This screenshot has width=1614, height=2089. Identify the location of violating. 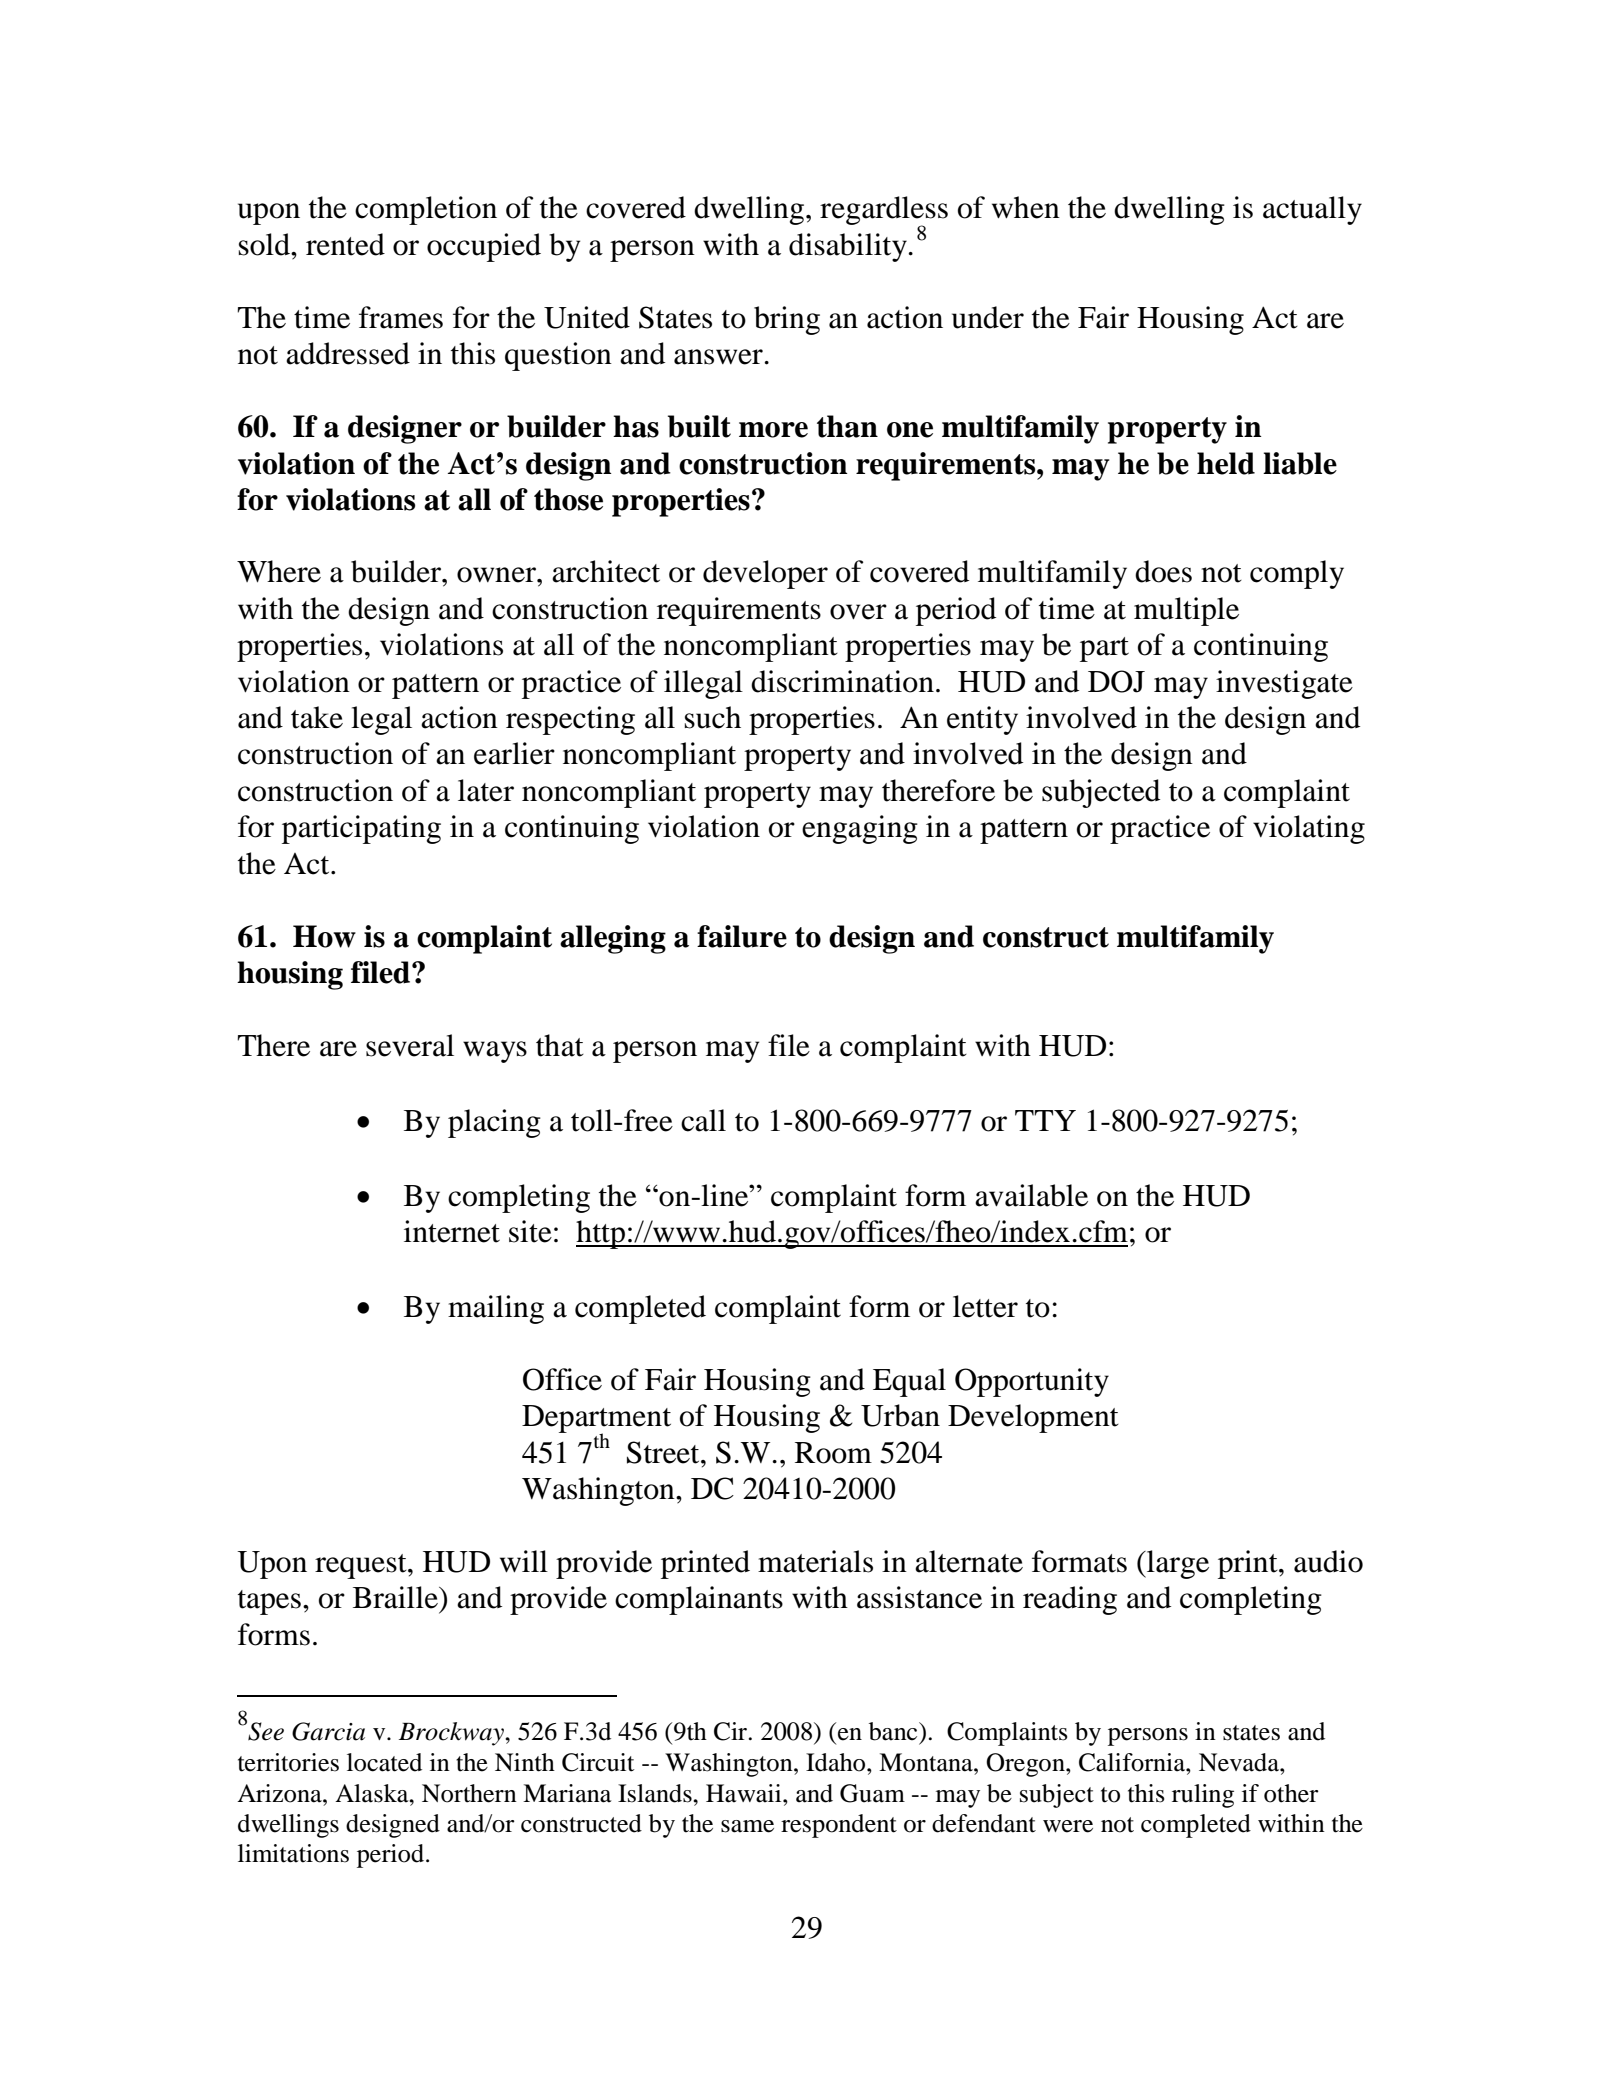
(1309, 829).
